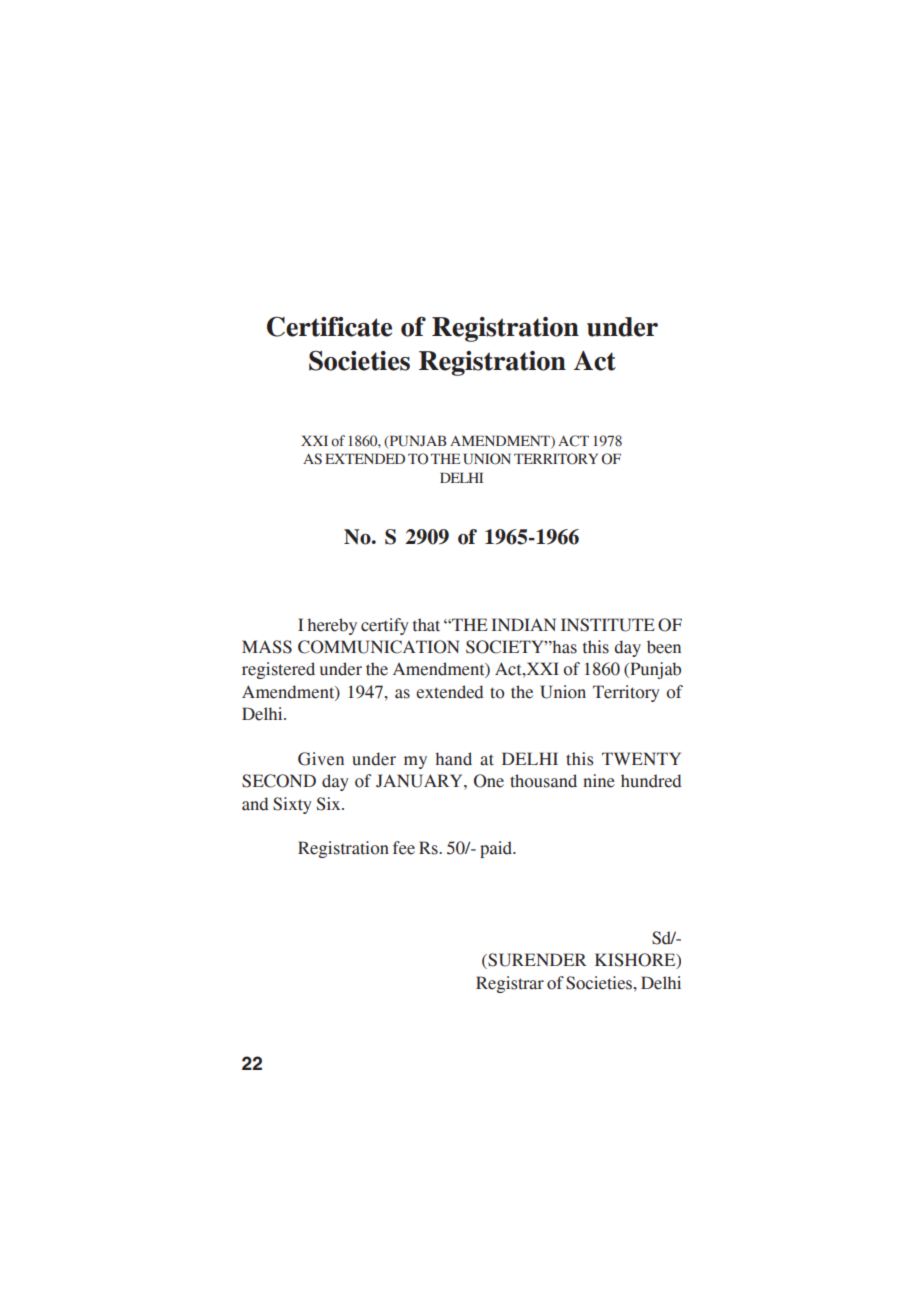  I want to click on INSTITUTE, so click(608, 625).
